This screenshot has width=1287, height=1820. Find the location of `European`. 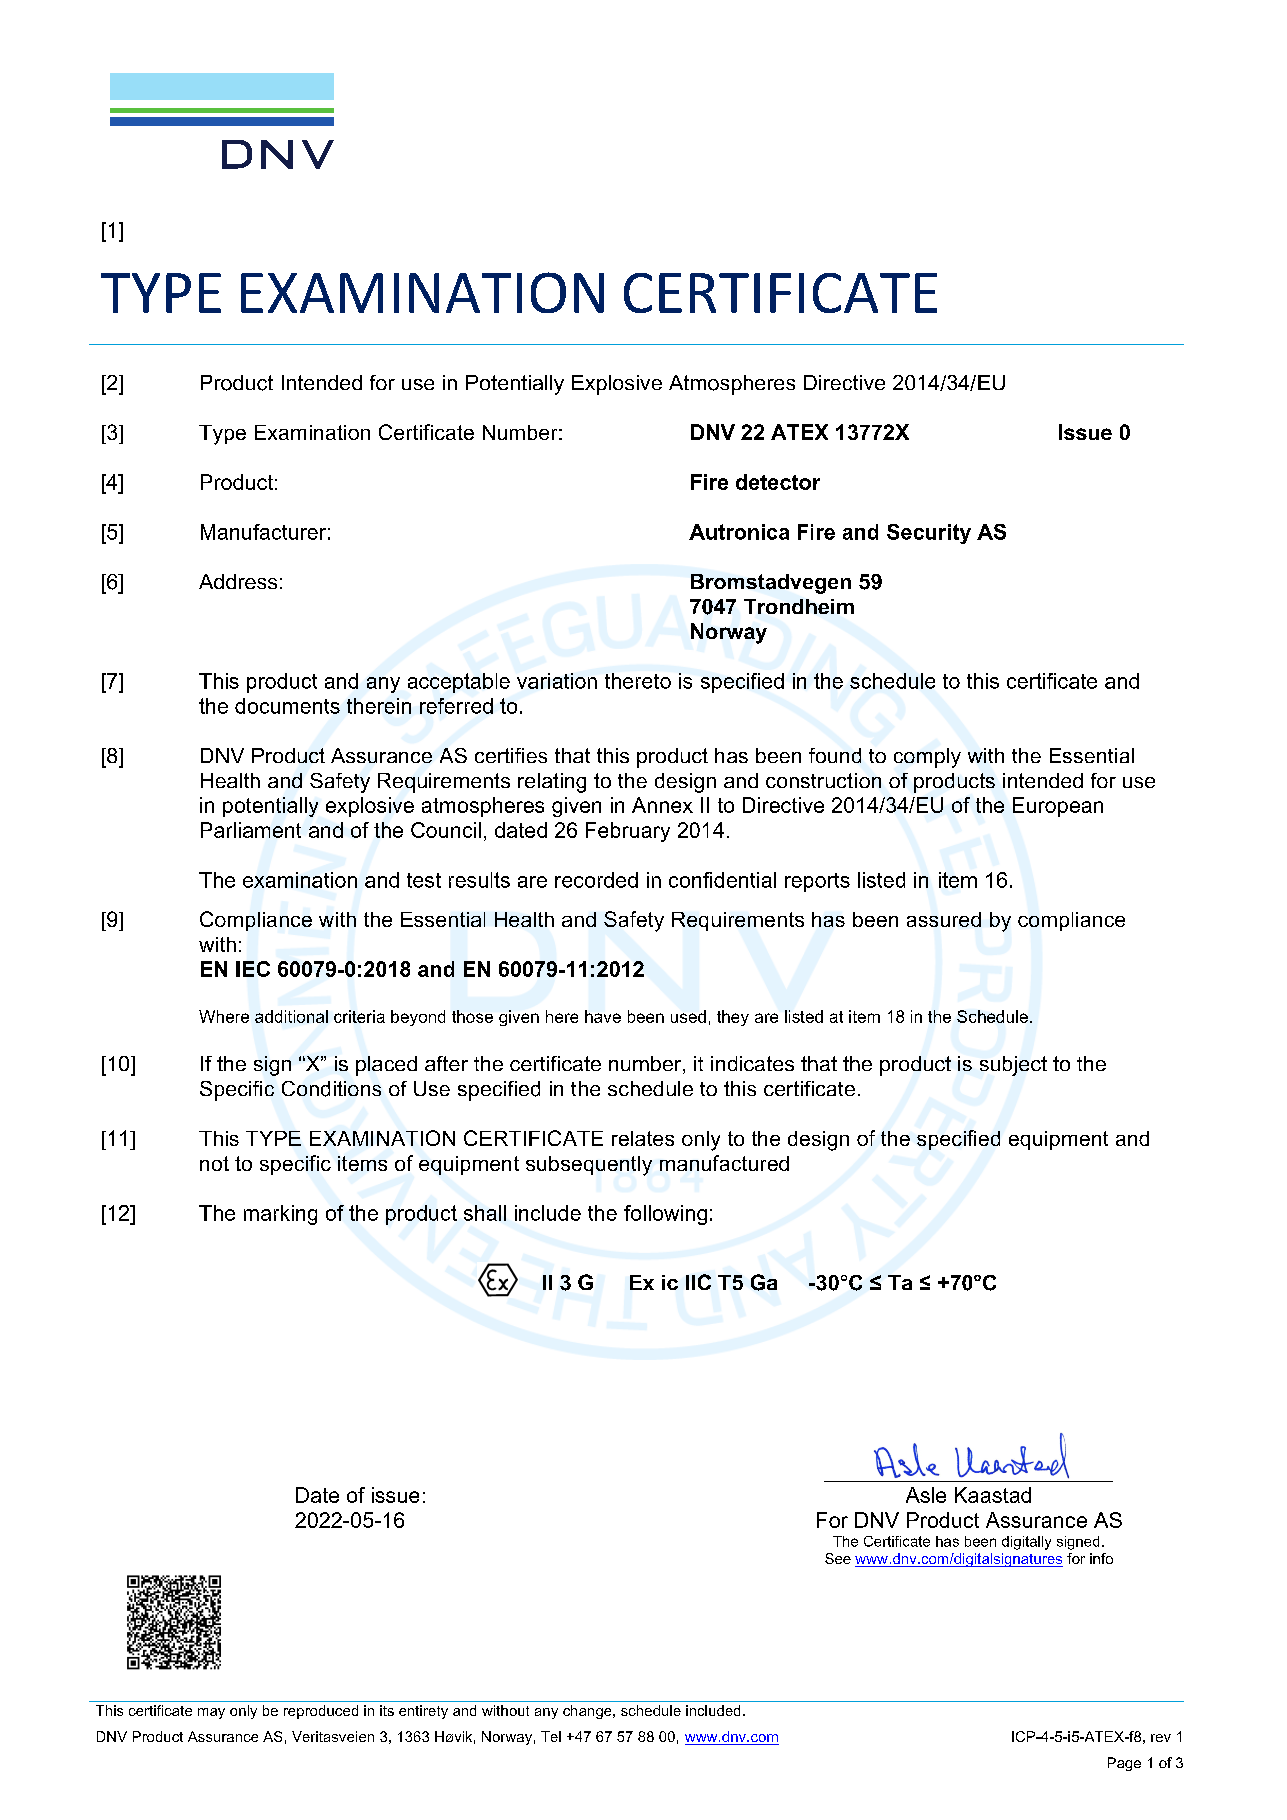

European is located at coordinates (1058, 807).
